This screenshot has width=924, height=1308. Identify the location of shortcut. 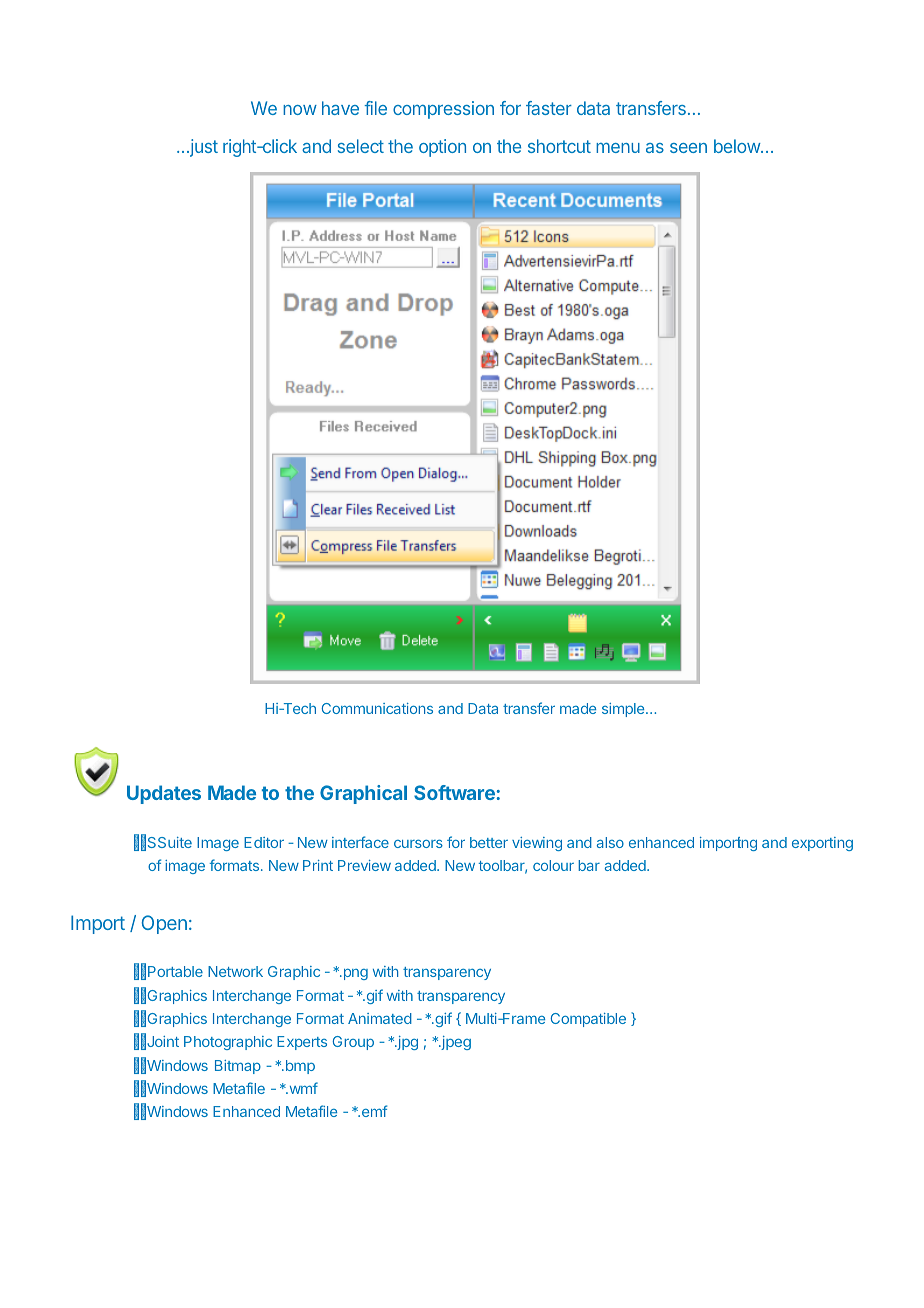
(559, 146).
